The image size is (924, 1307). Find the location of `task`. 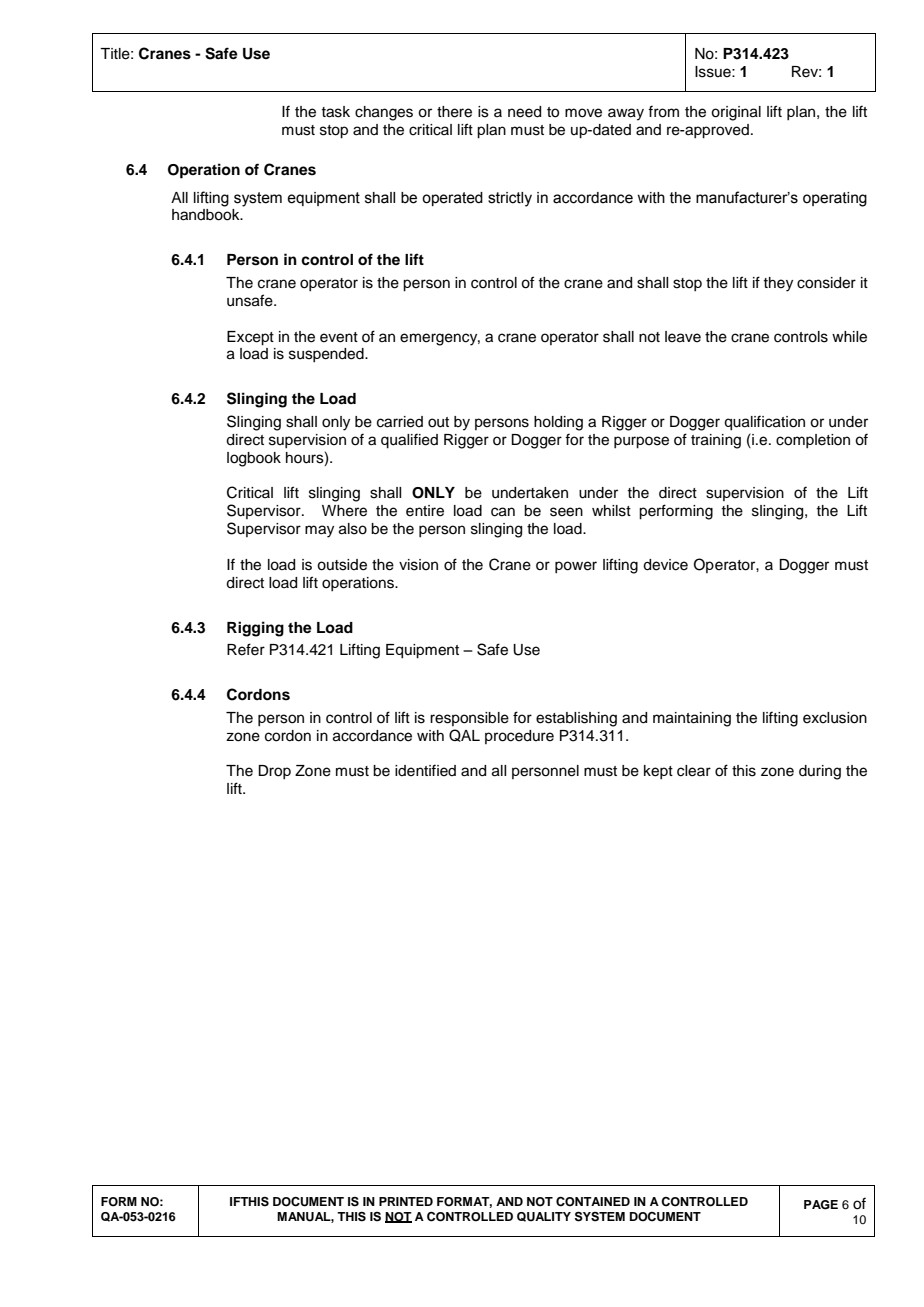

task is located at coordinates (335, 112).
